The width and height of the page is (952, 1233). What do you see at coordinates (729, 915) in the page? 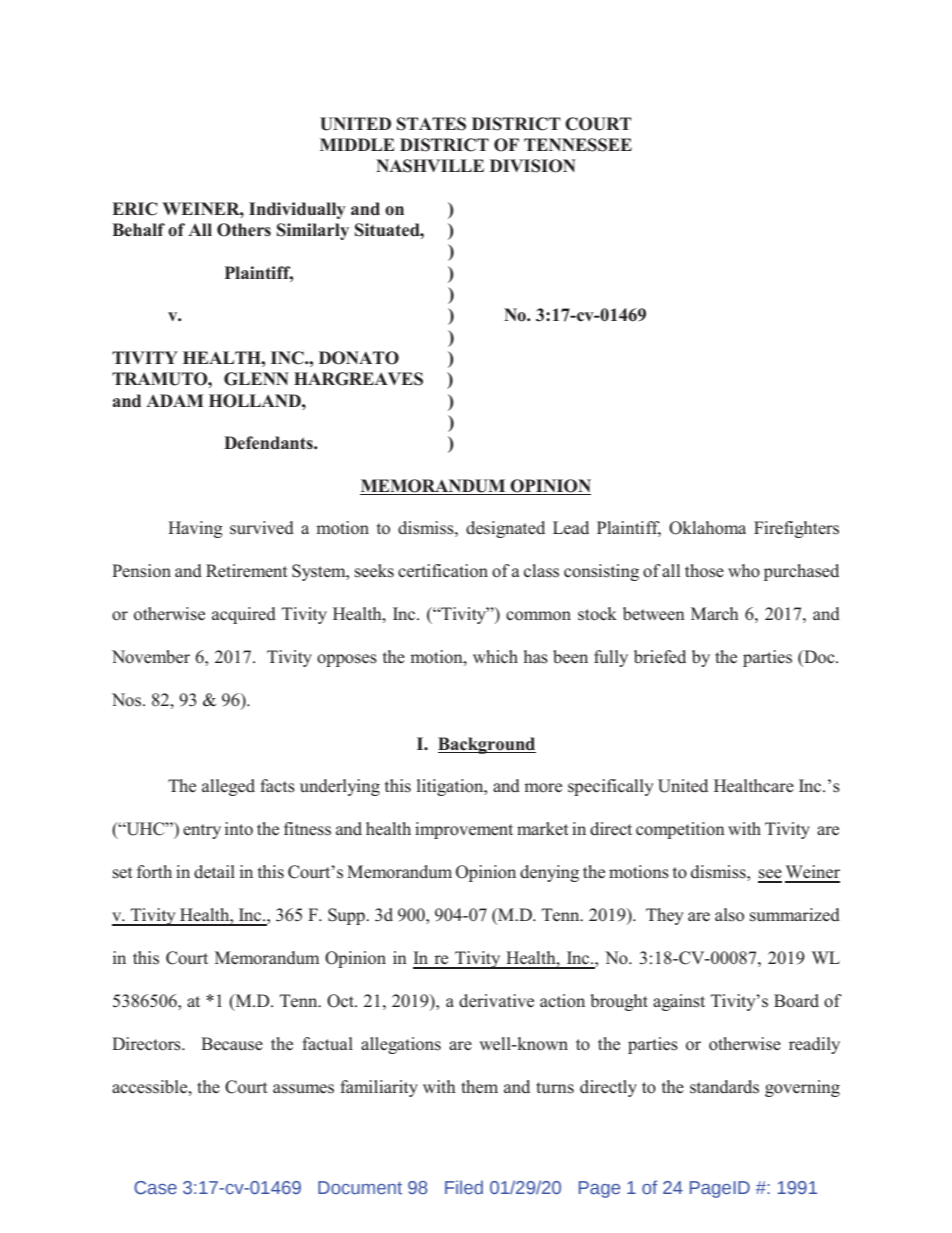
I see `also` at bounding box center [729, 915].
